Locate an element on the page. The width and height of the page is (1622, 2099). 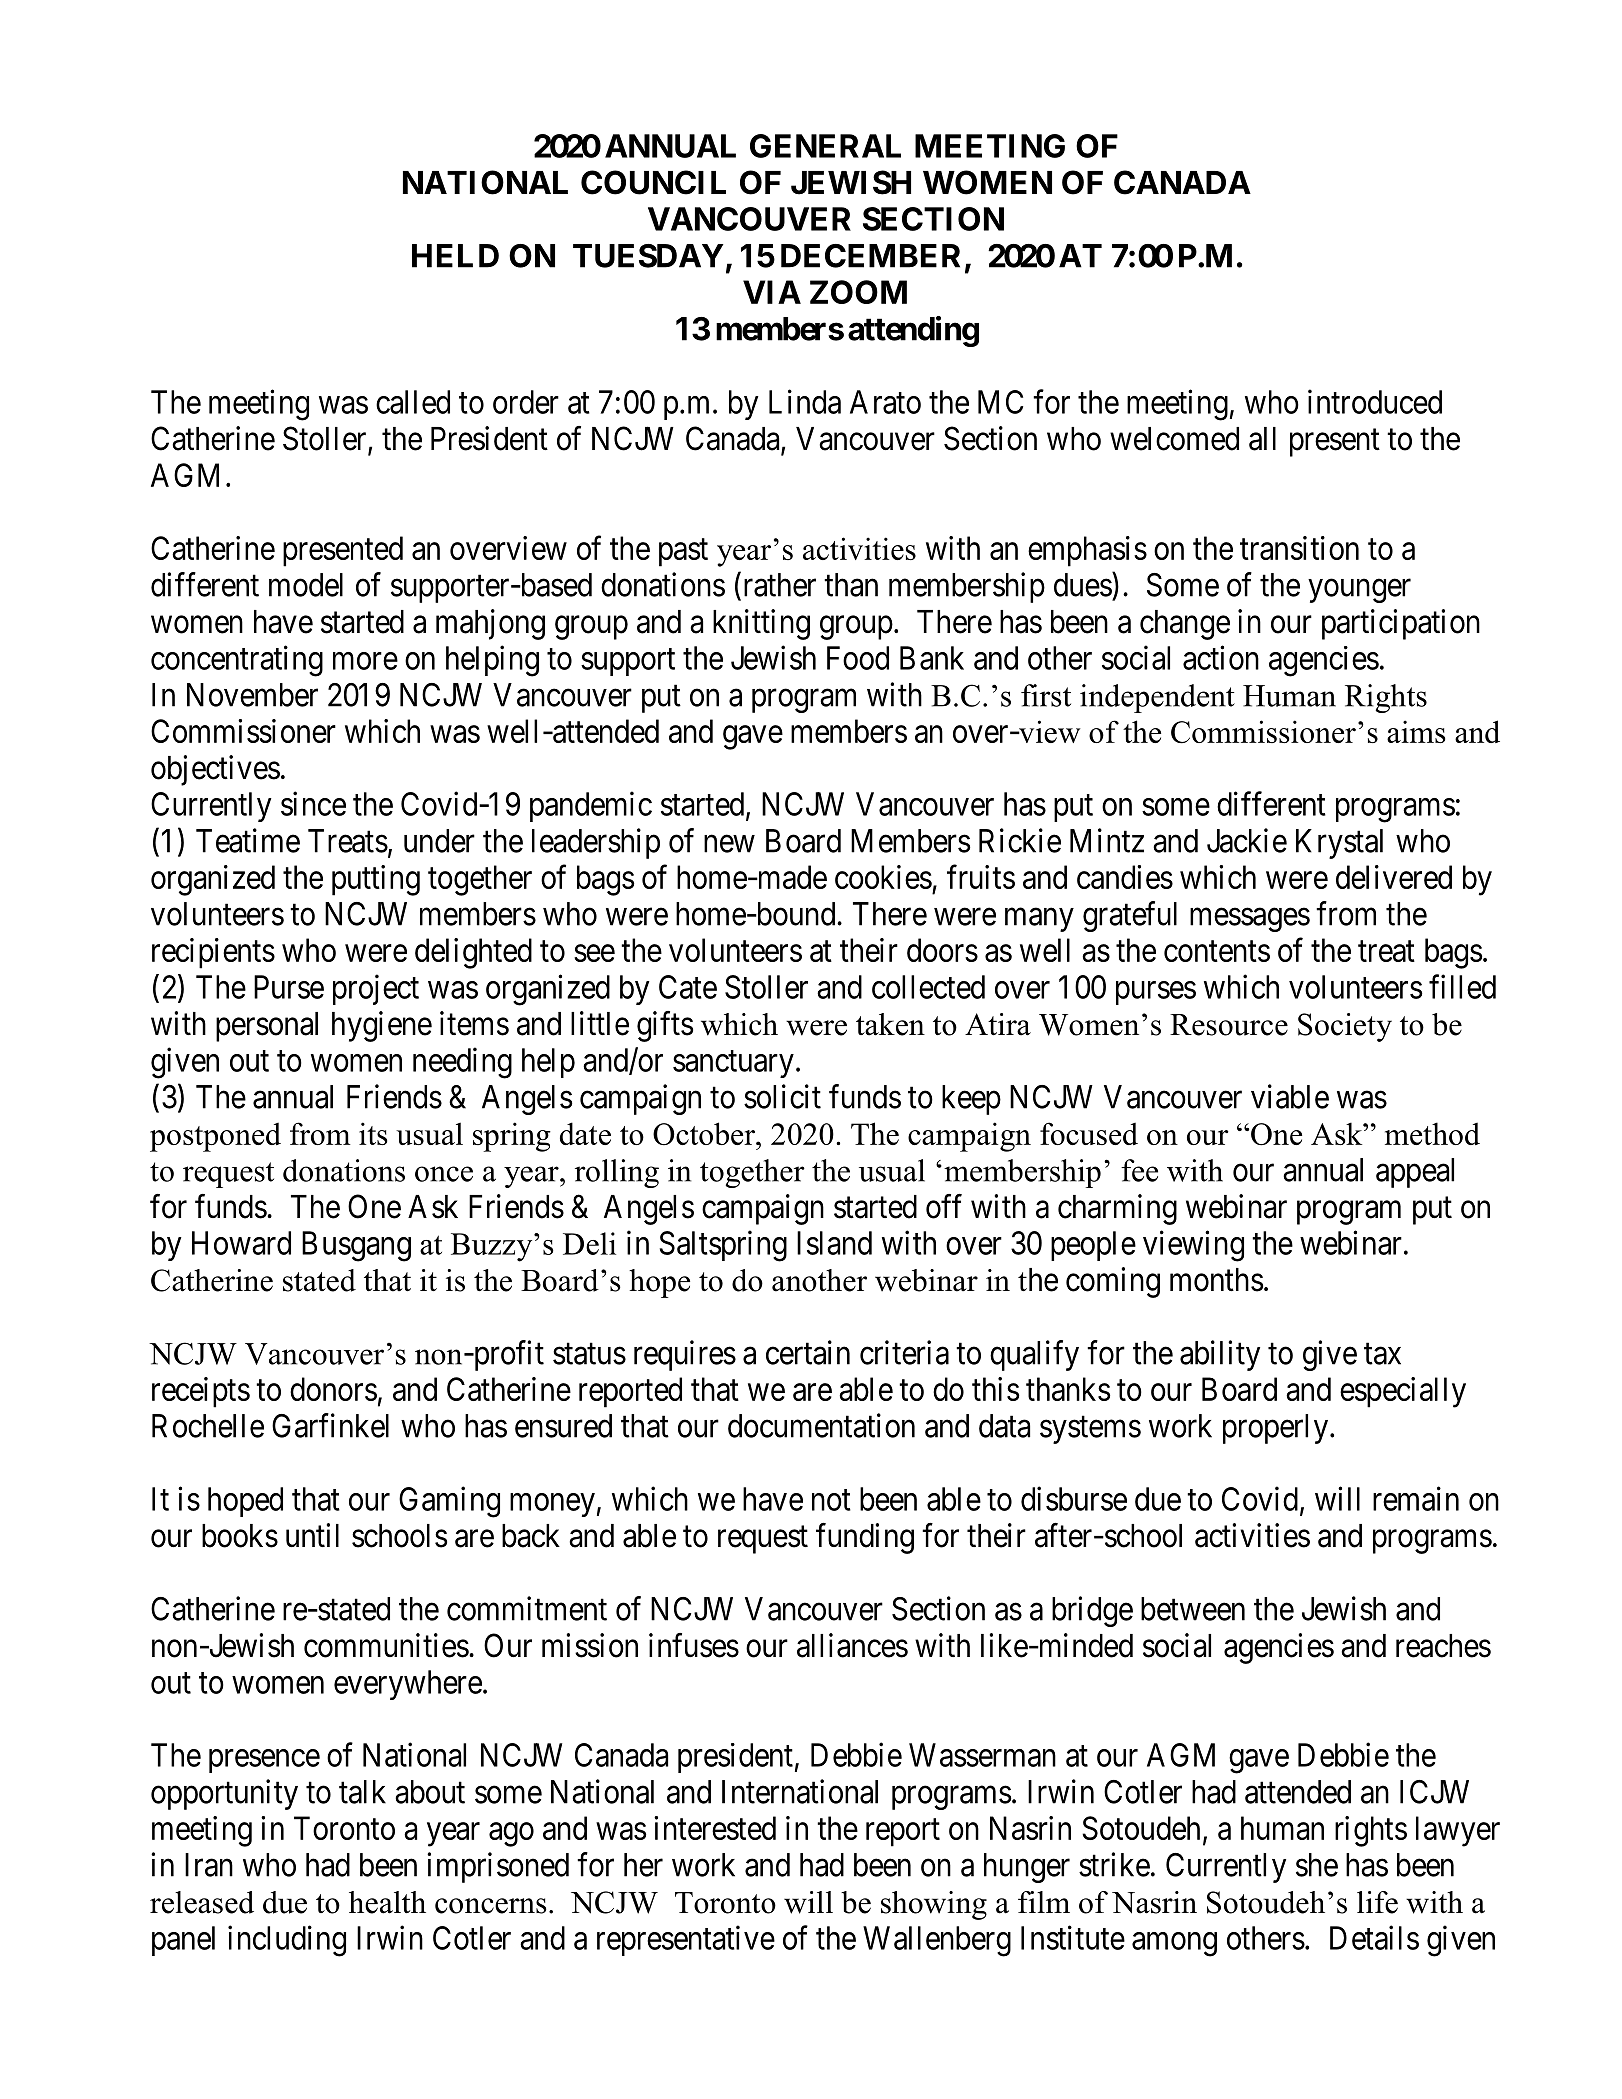
taken is located at coordinates (890, 1024).
